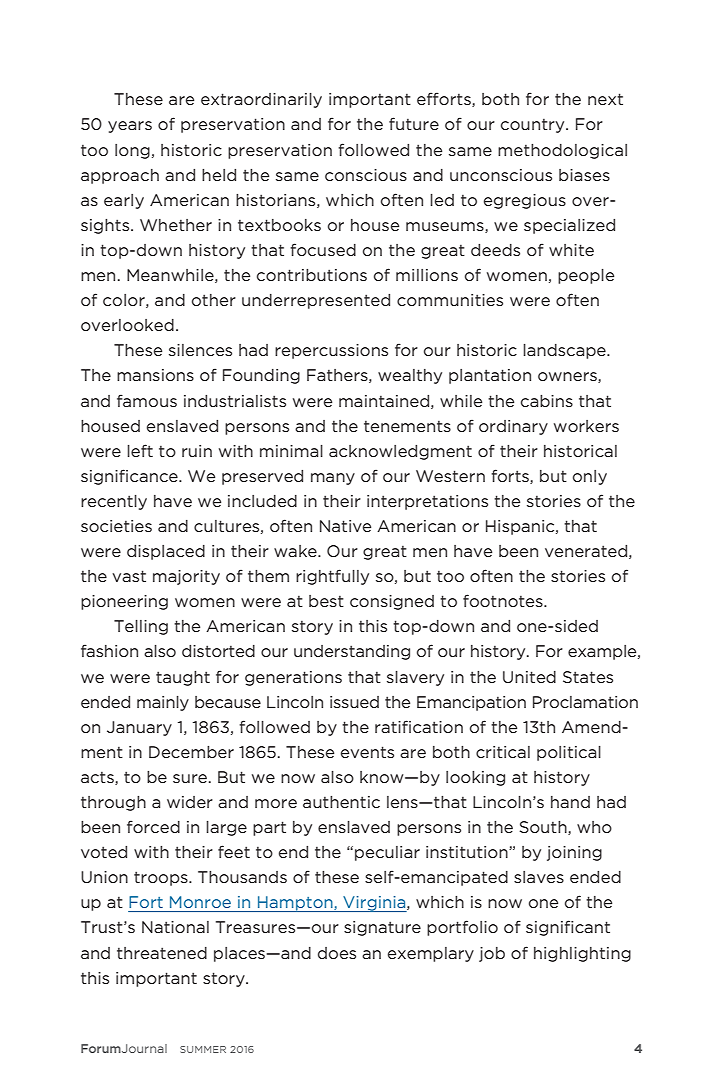 Image resolution: width=723 pixels, height=1084 pixels. What do you see at coordinates (147, 400) in the screenshot?
I see `famous` at bounding box center [147, 400].
